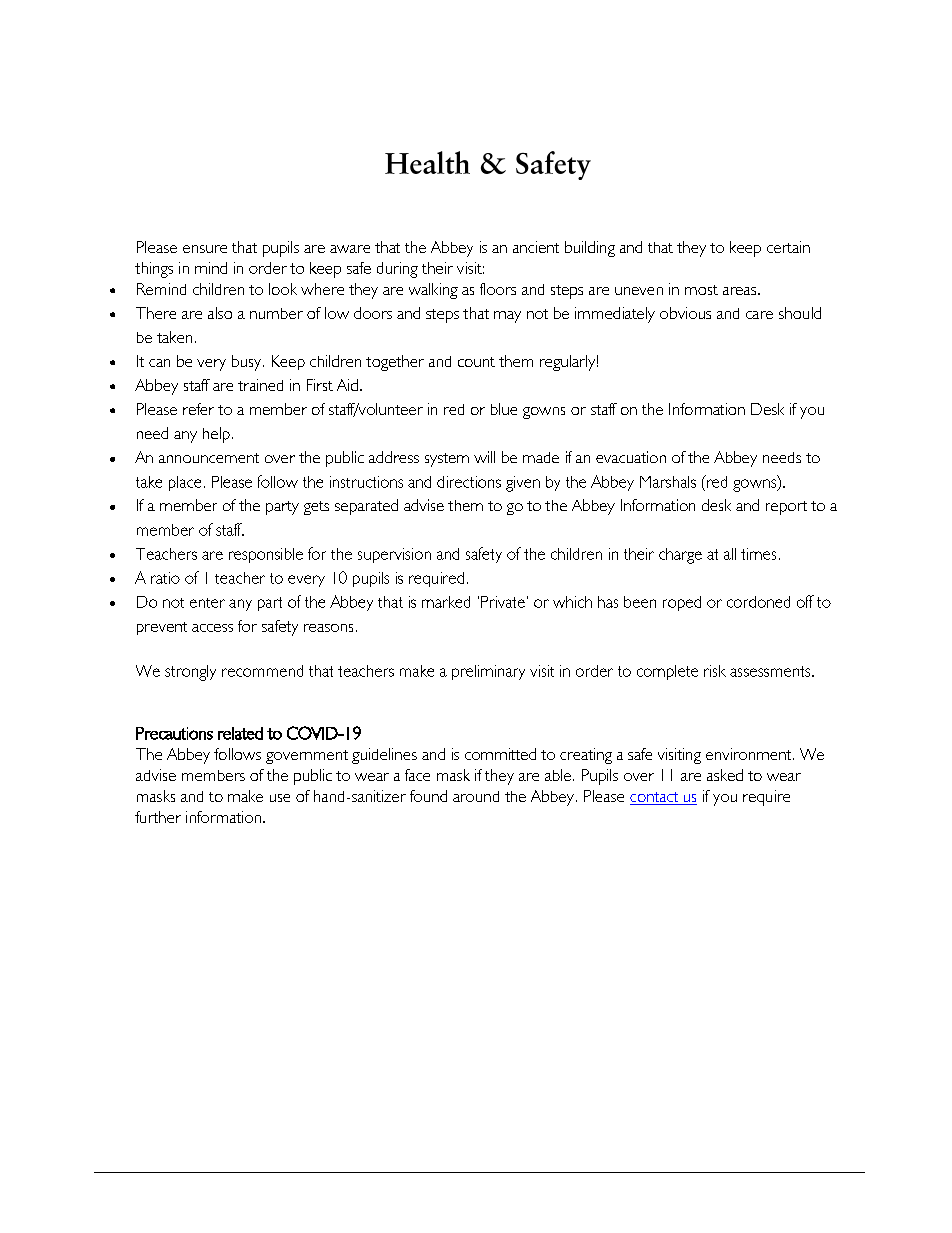 This screenshot has height=1233, width=952. Describe the element at coordinates (759, 315) in the screenshot. I see `care` at that location.
